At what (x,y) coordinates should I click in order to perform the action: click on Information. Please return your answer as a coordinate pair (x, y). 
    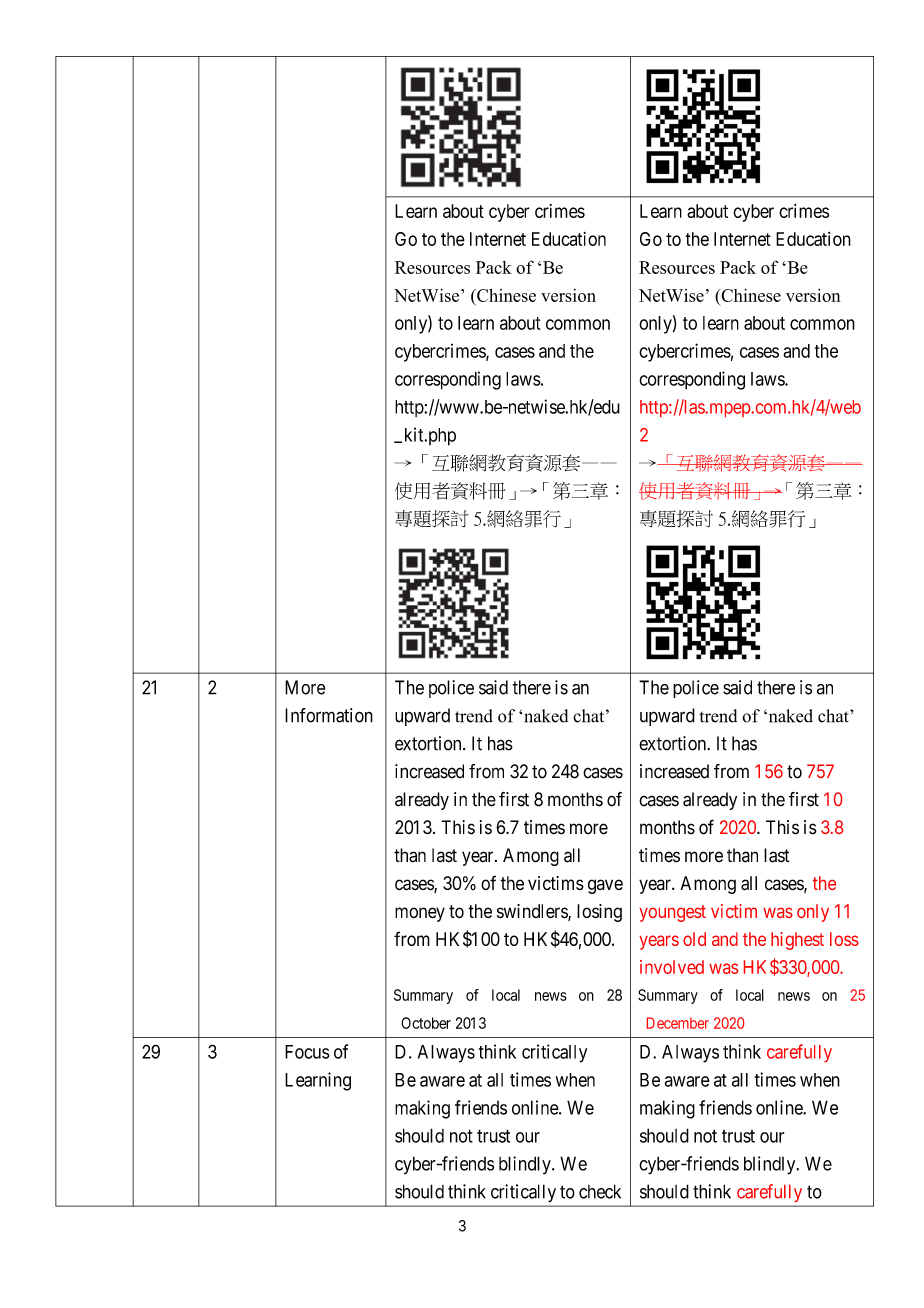
    Looking at the image, I should click on (329, 715).
